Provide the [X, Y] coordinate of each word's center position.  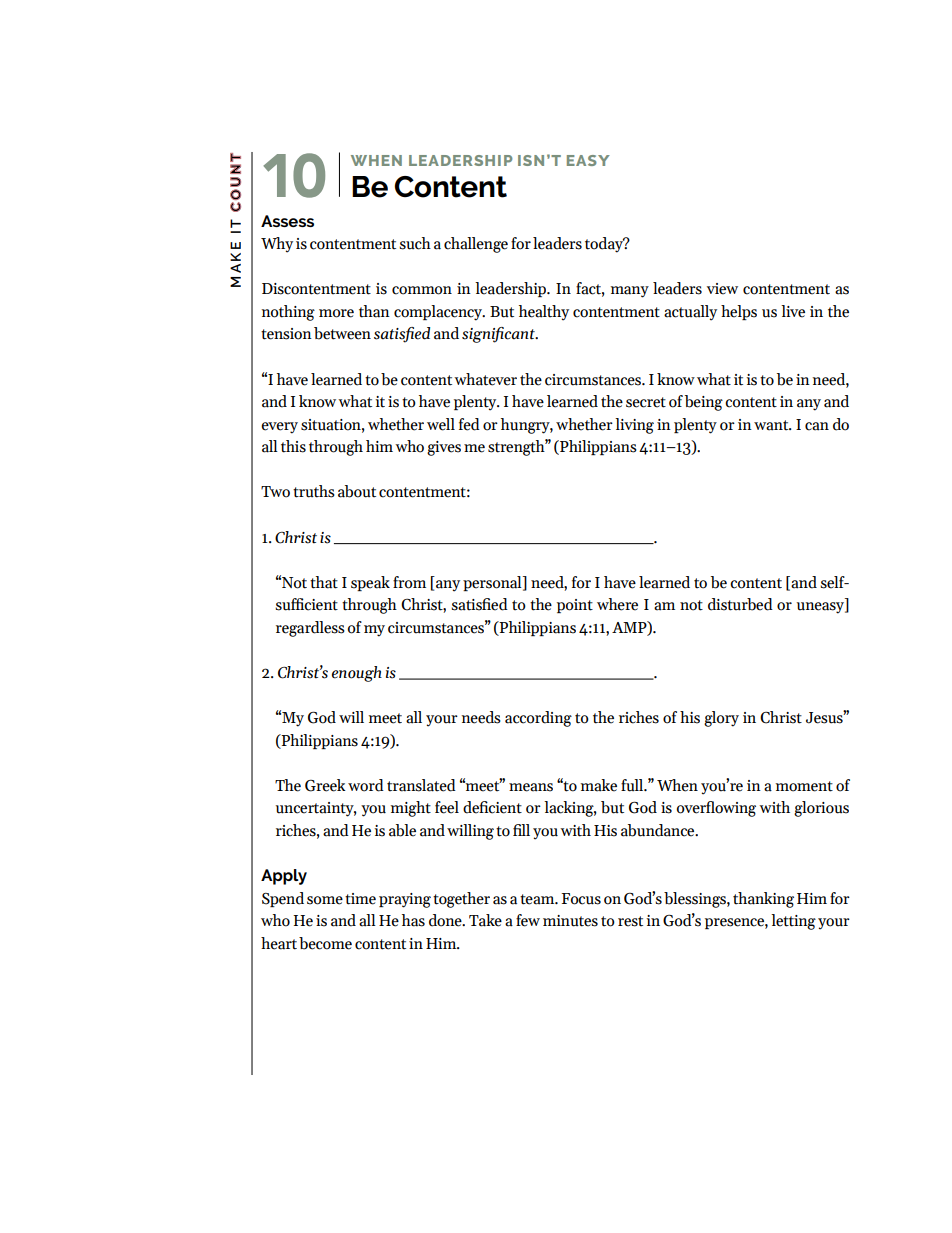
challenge [476, 245]
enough [357, 674]
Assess [287, 221]
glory [721, 719]
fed [469, 424]
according [538, 719]
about [357, 491]
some [325, 900]
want [772, 425]
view [722, 289]
